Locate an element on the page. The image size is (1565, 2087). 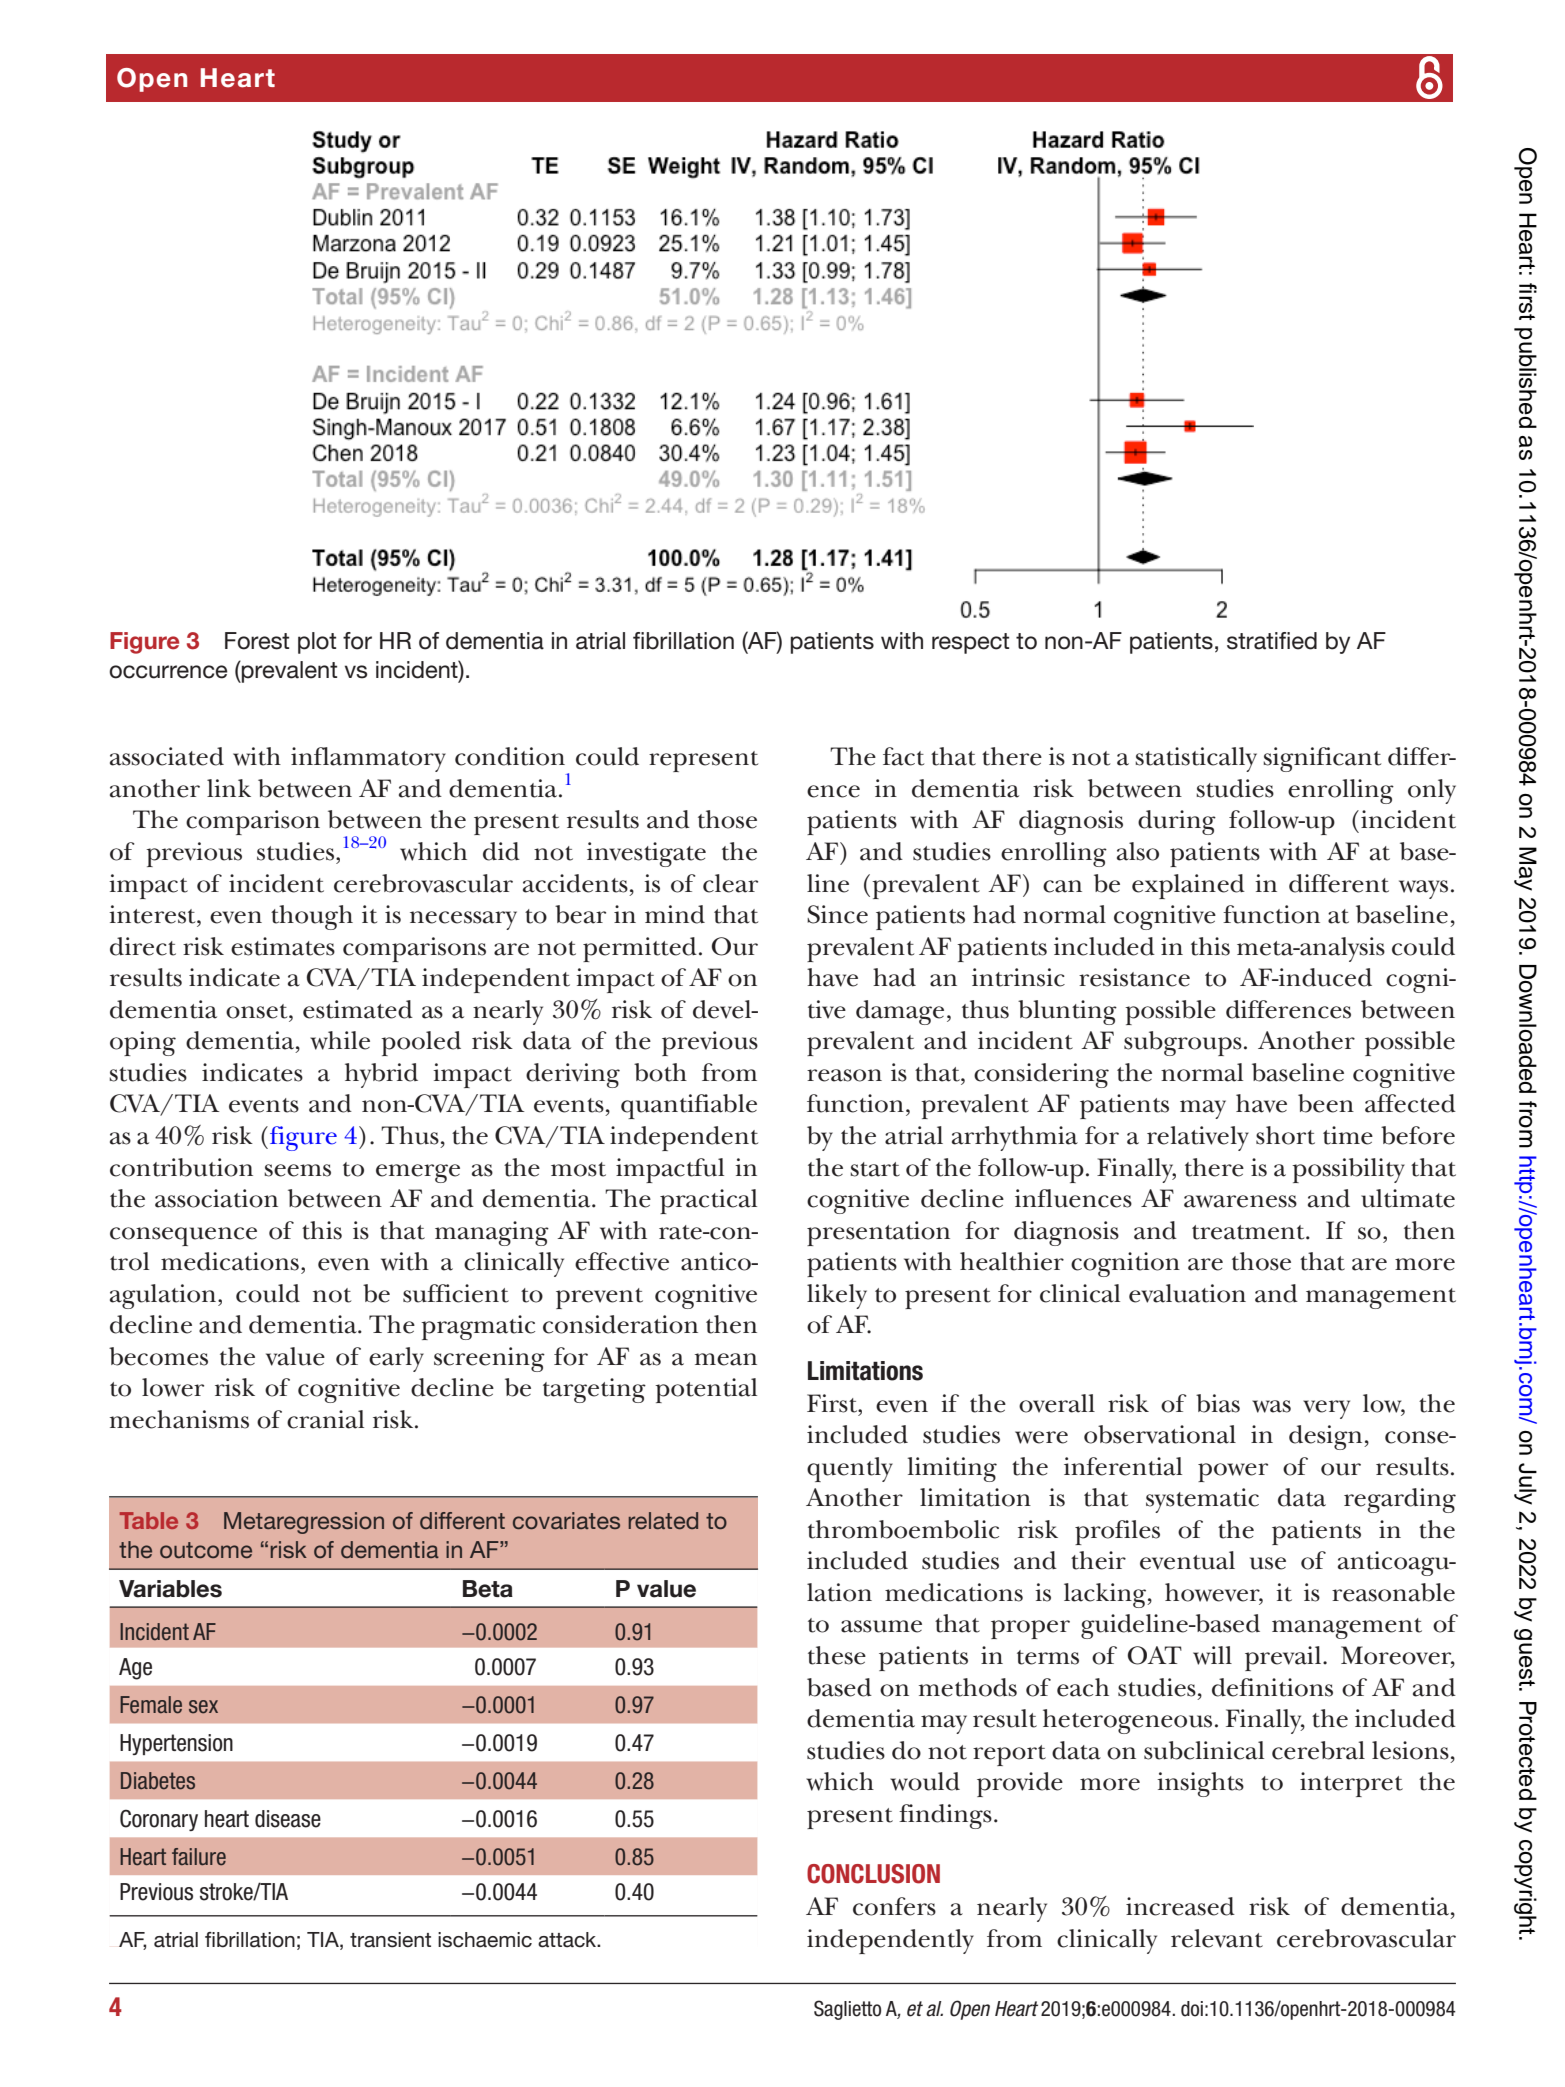
Conclusion is located at coordinates (873, 1874).
